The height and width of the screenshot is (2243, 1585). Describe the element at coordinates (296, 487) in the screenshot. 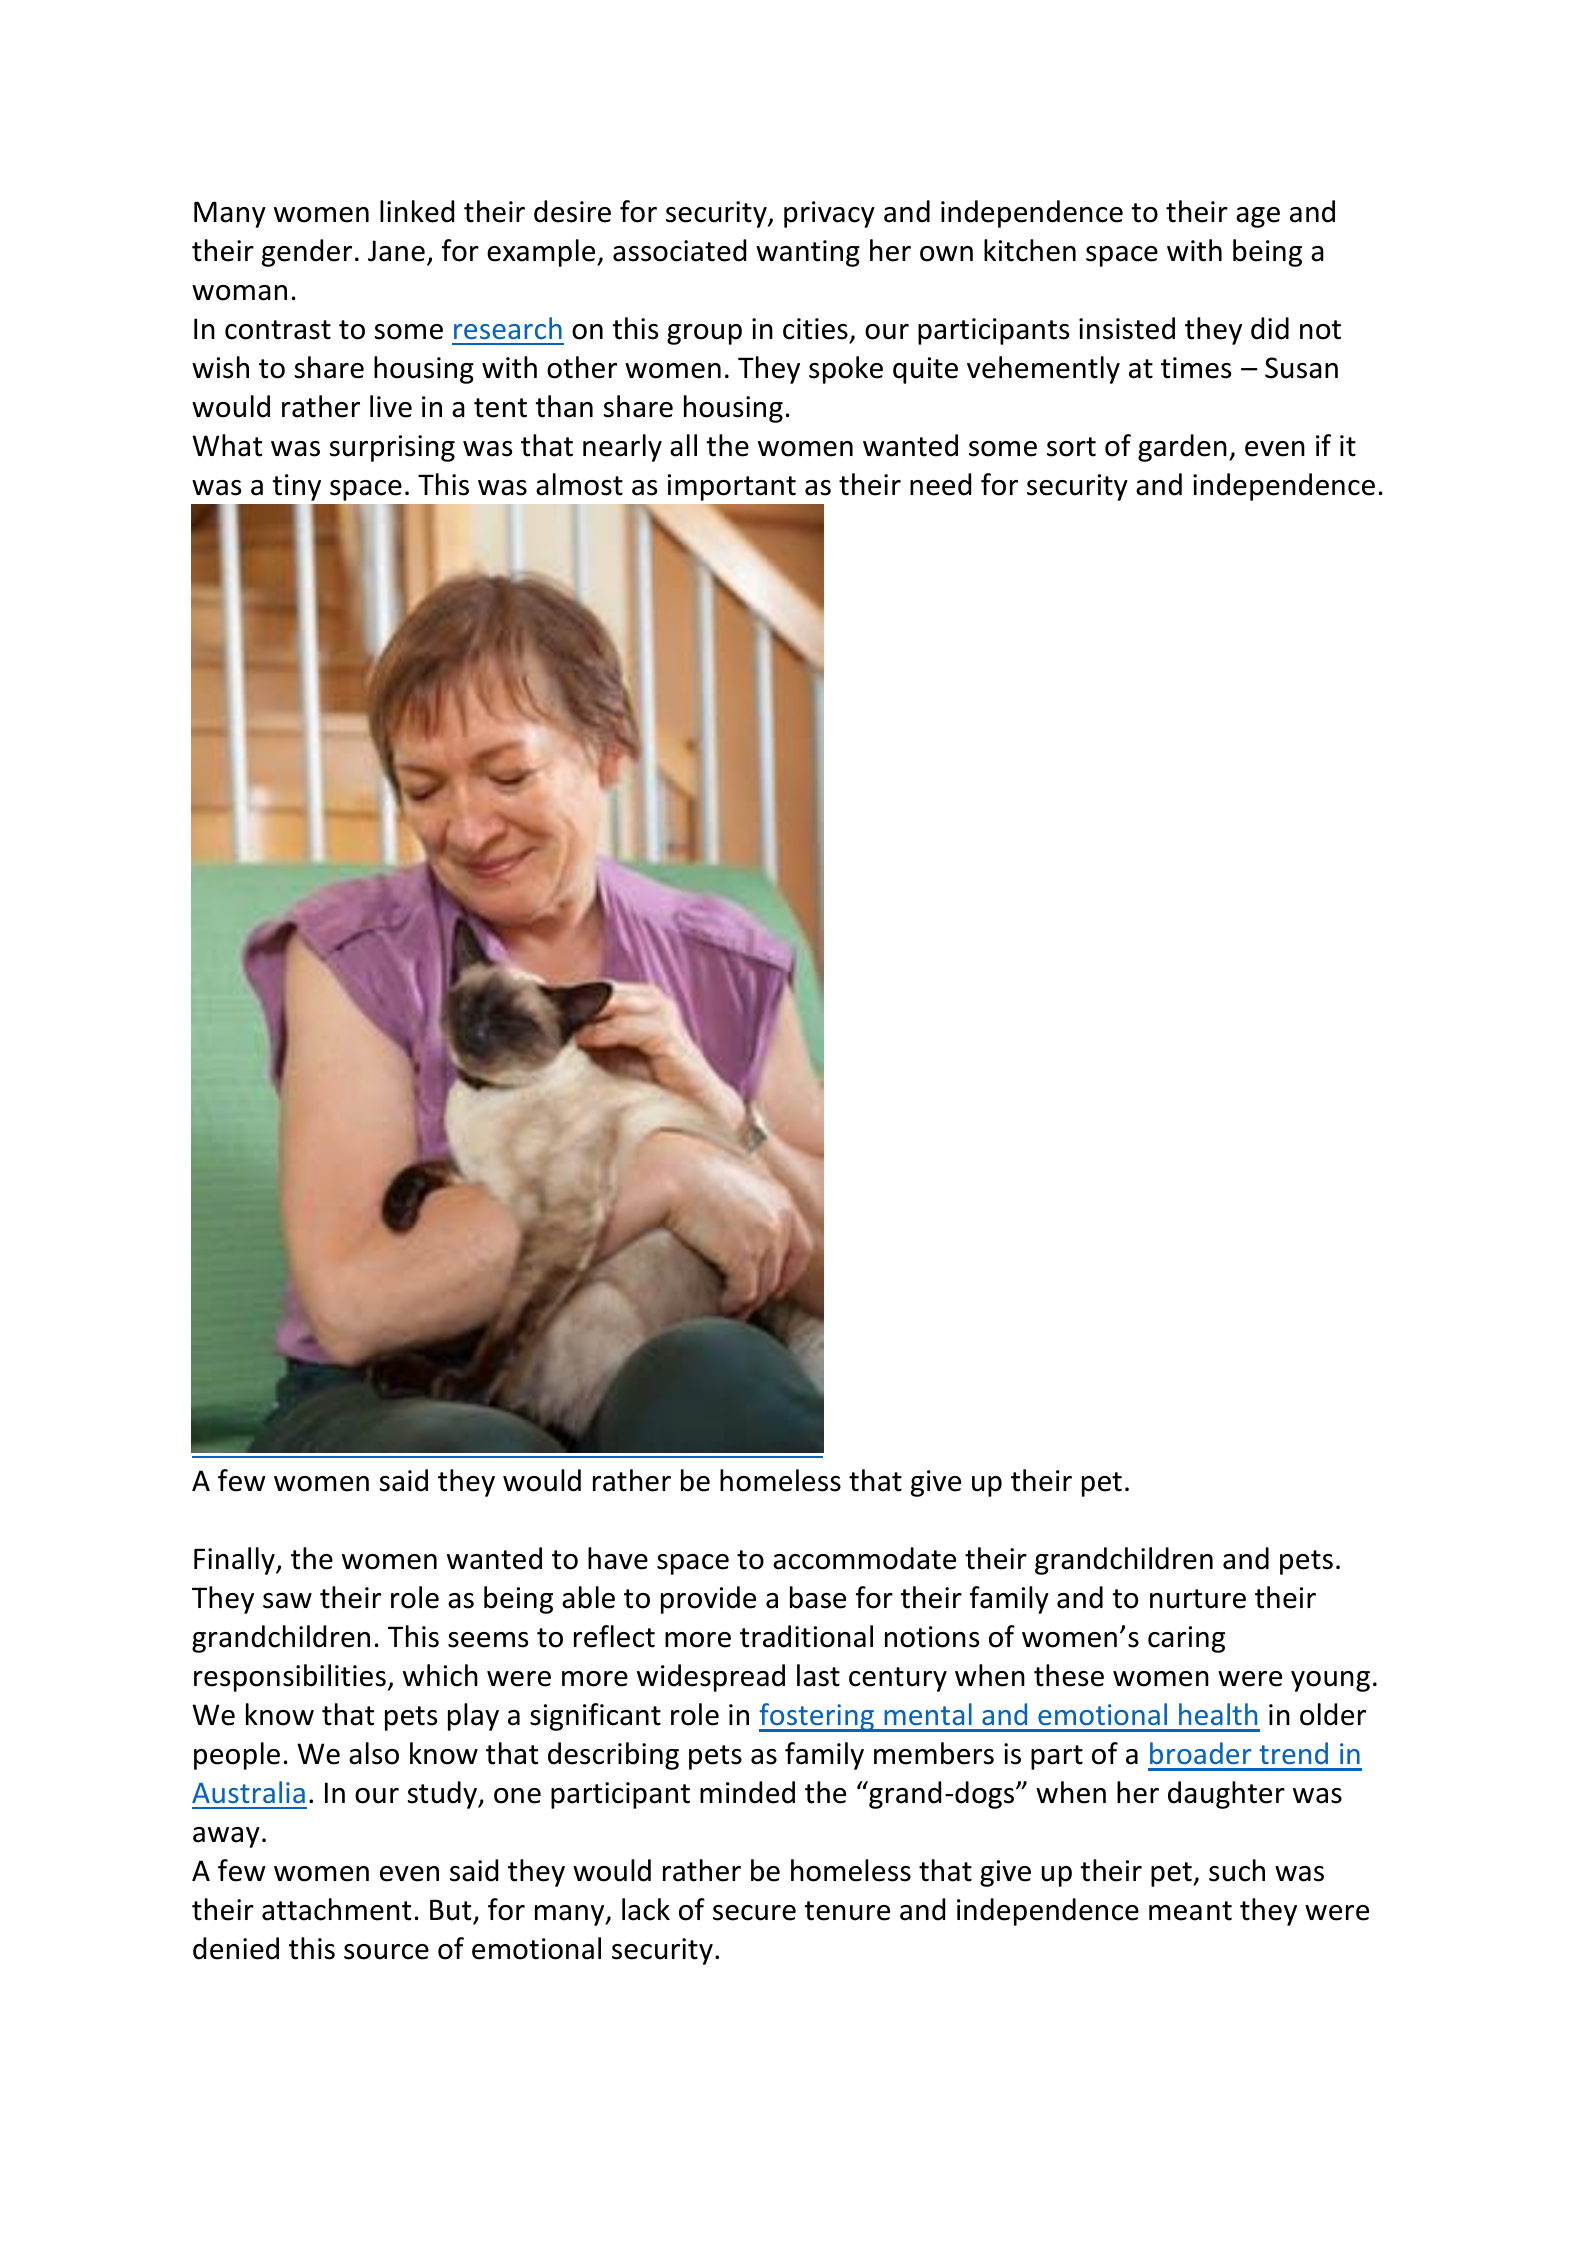

I see `tiny` at that location.
